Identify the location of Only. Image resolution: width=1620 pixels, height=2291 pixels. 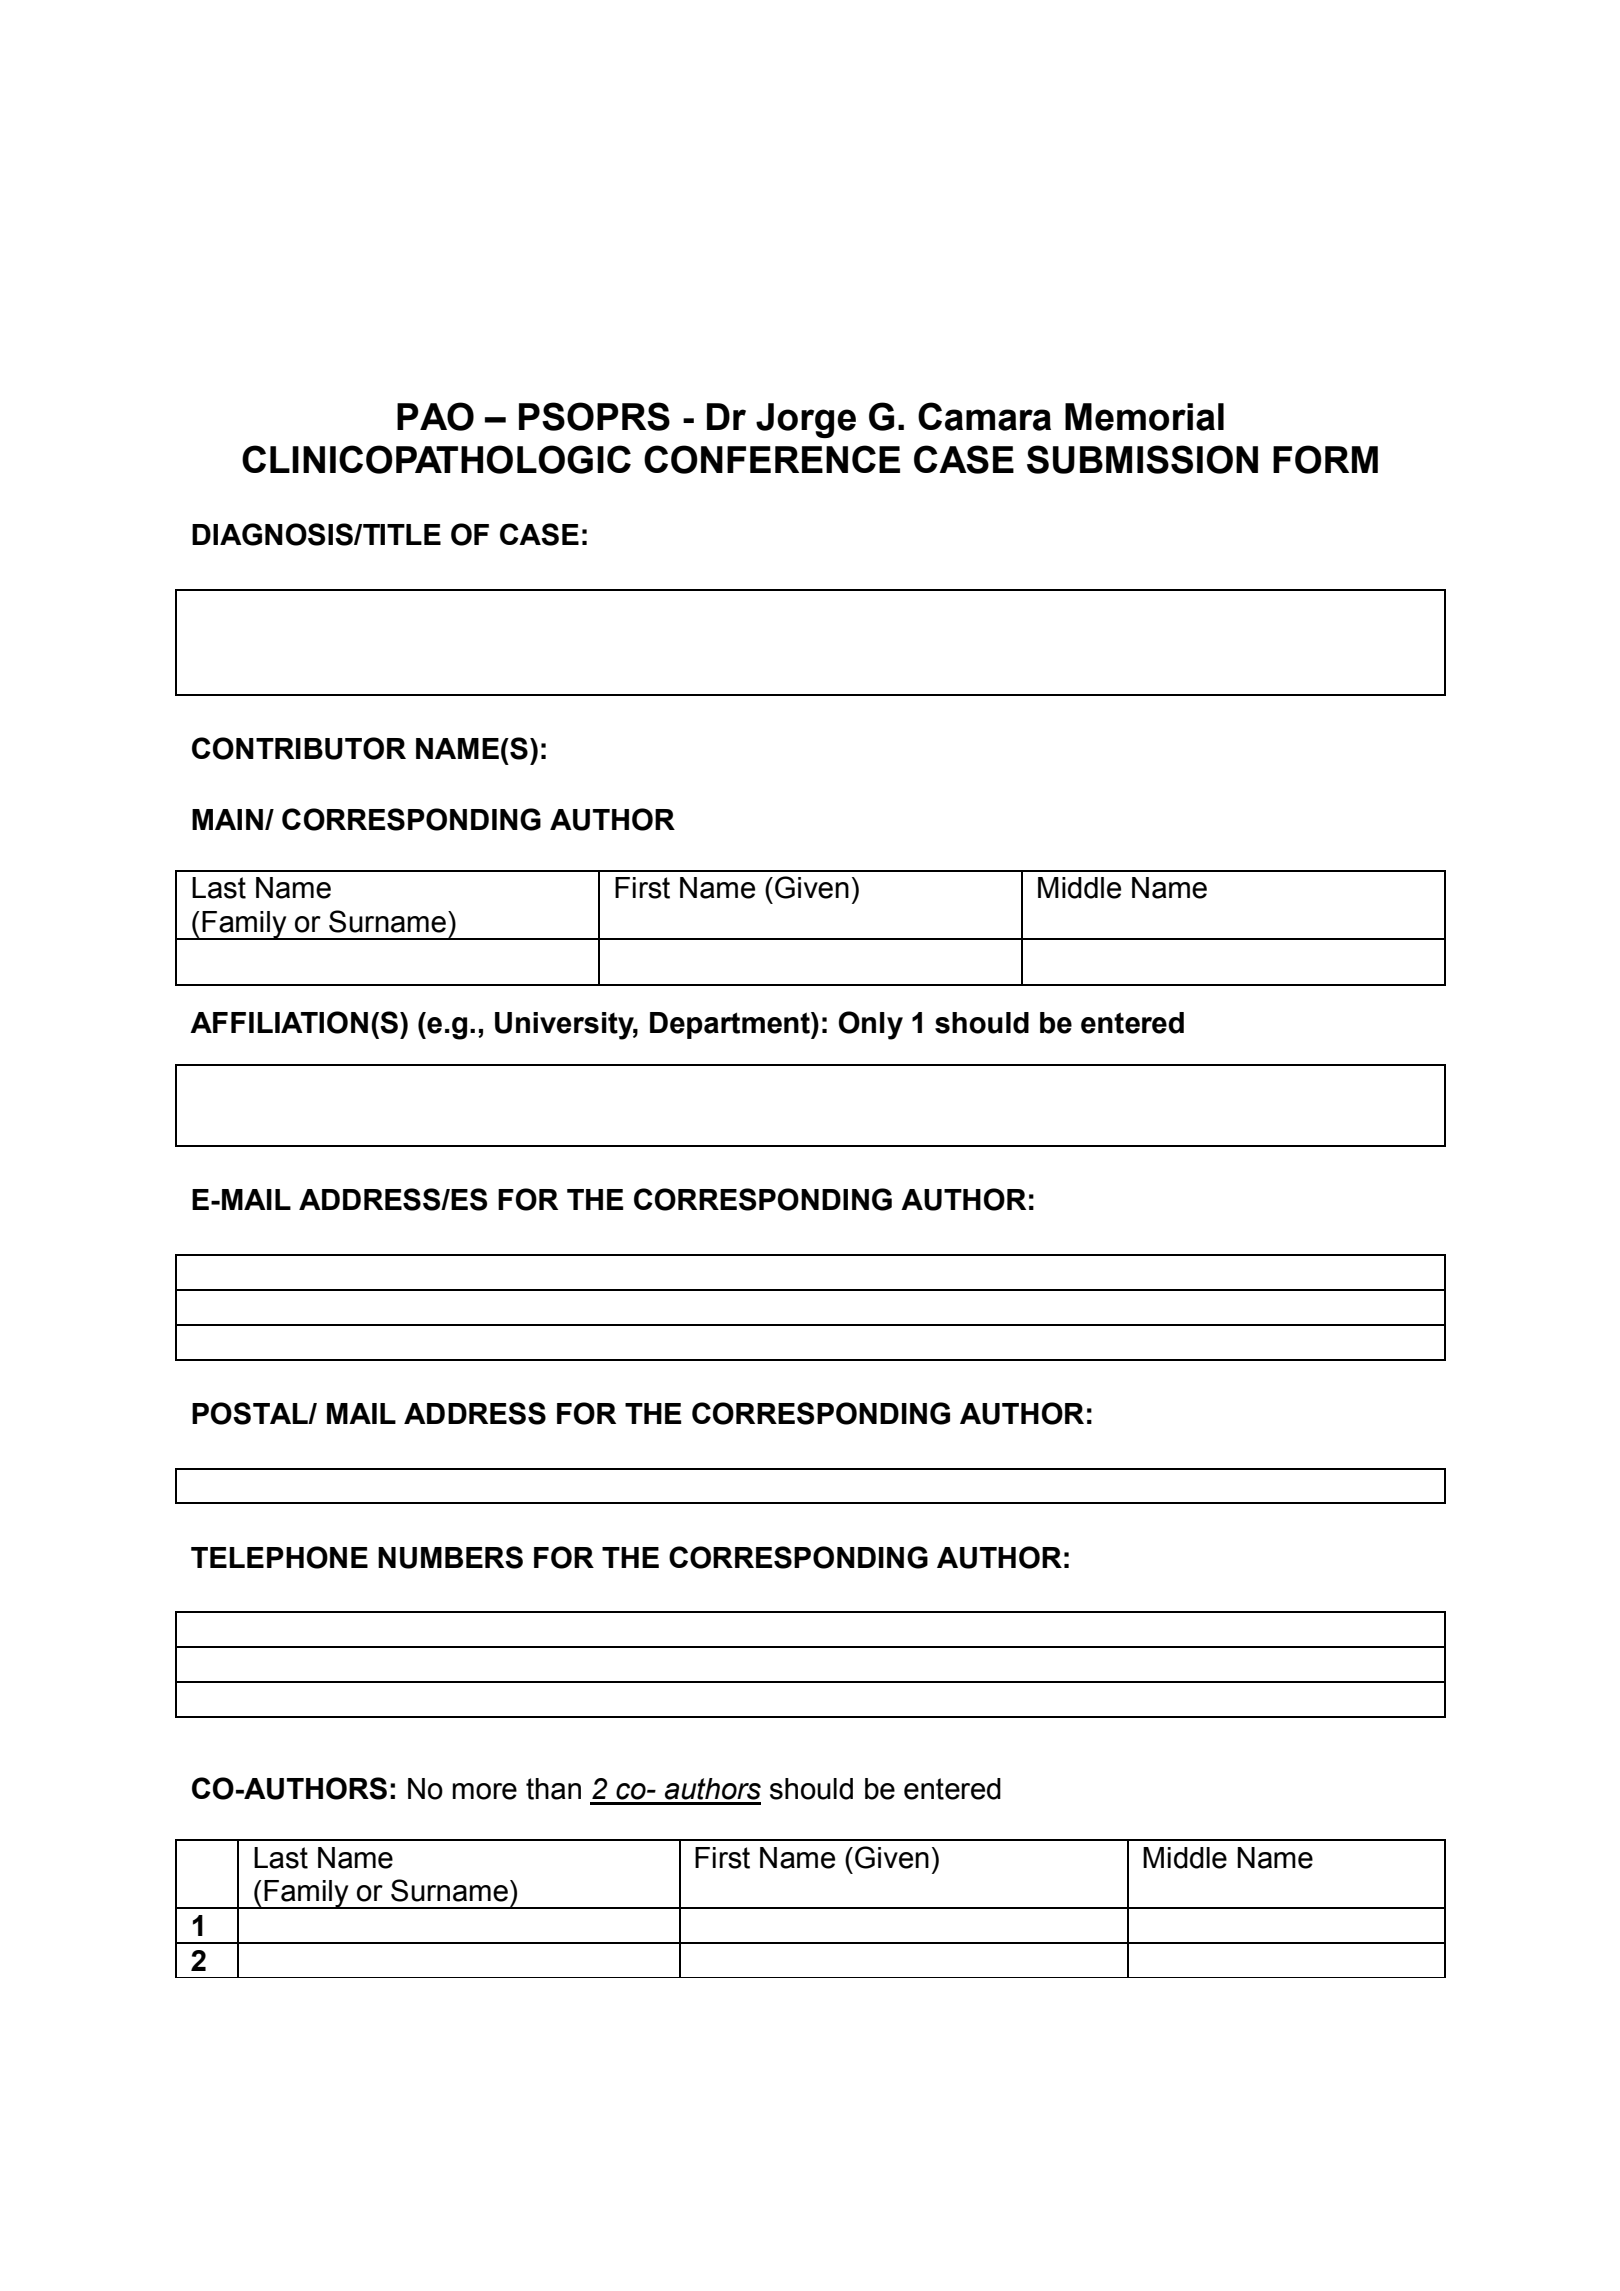
(871, 1025).
